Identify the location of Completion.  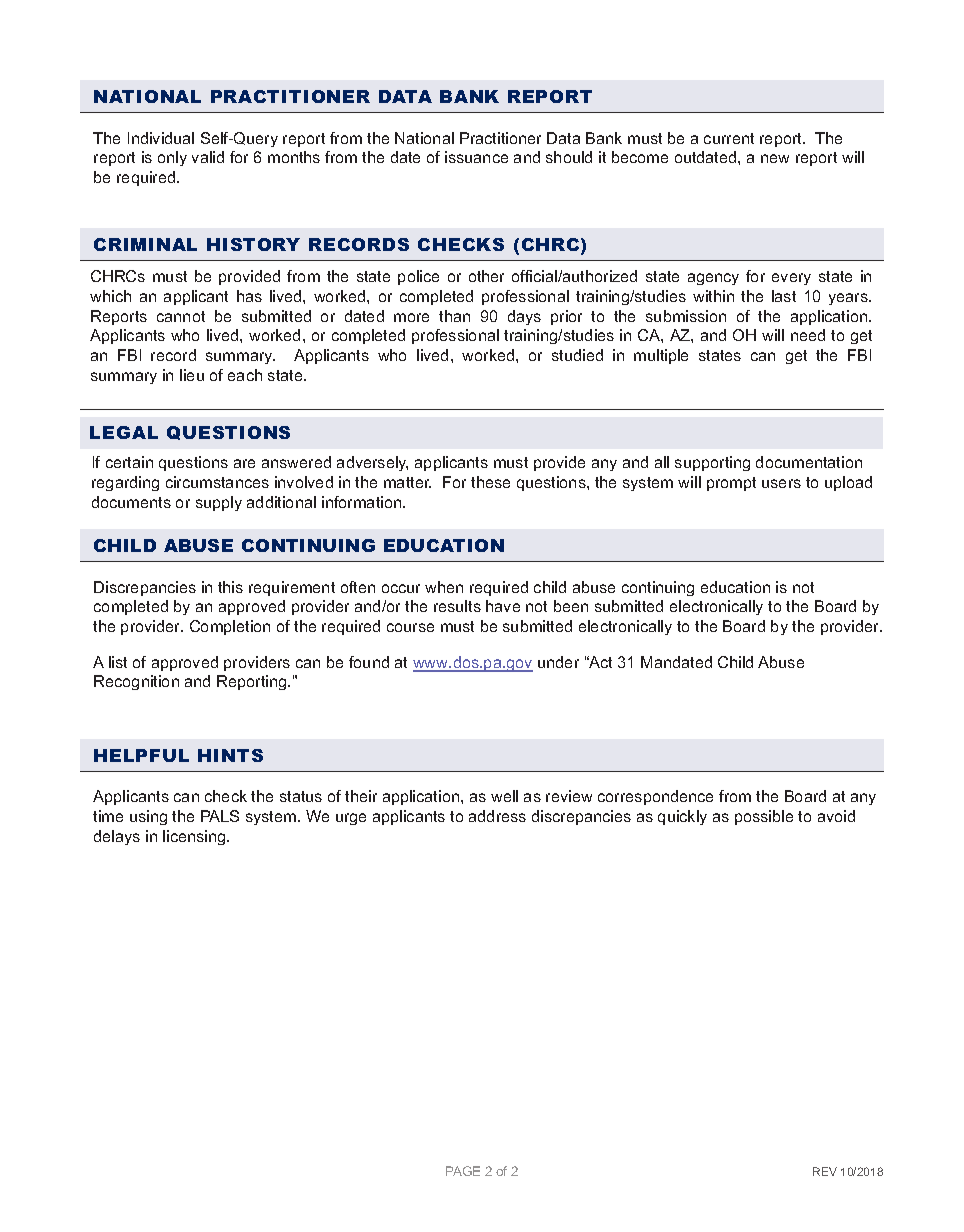
(230, 627).
